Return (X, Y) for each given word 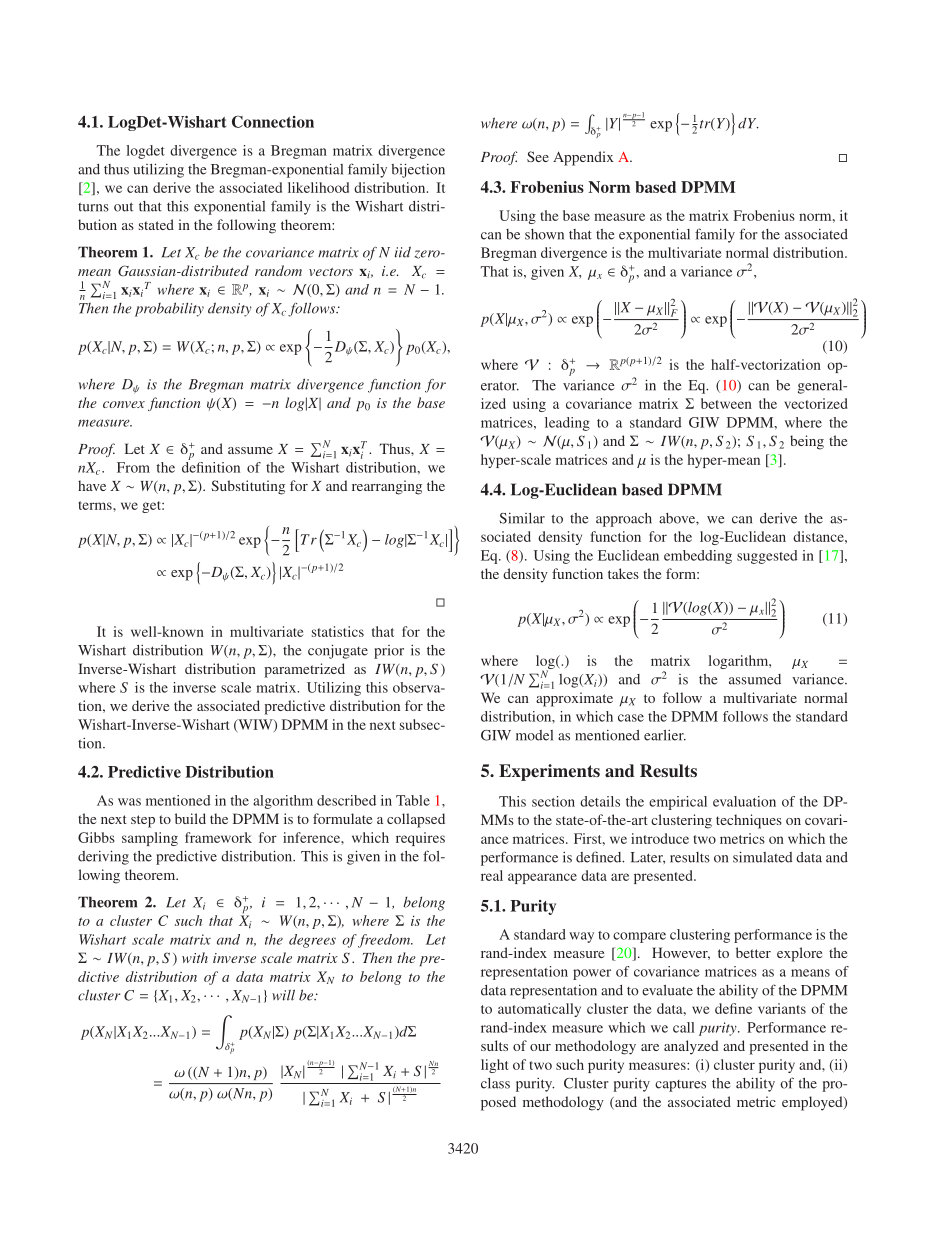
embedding (698, 557)
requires (420, 839)
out (123, 207)
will (283, 995)
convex (124, 404)
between (726, 403)
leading (567, 424)
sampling (150, 839)
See (538, 156)
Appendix (583, 158)
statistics (338, 631)
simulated (763, 857)
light (494, 1066)
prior (389, 652)
